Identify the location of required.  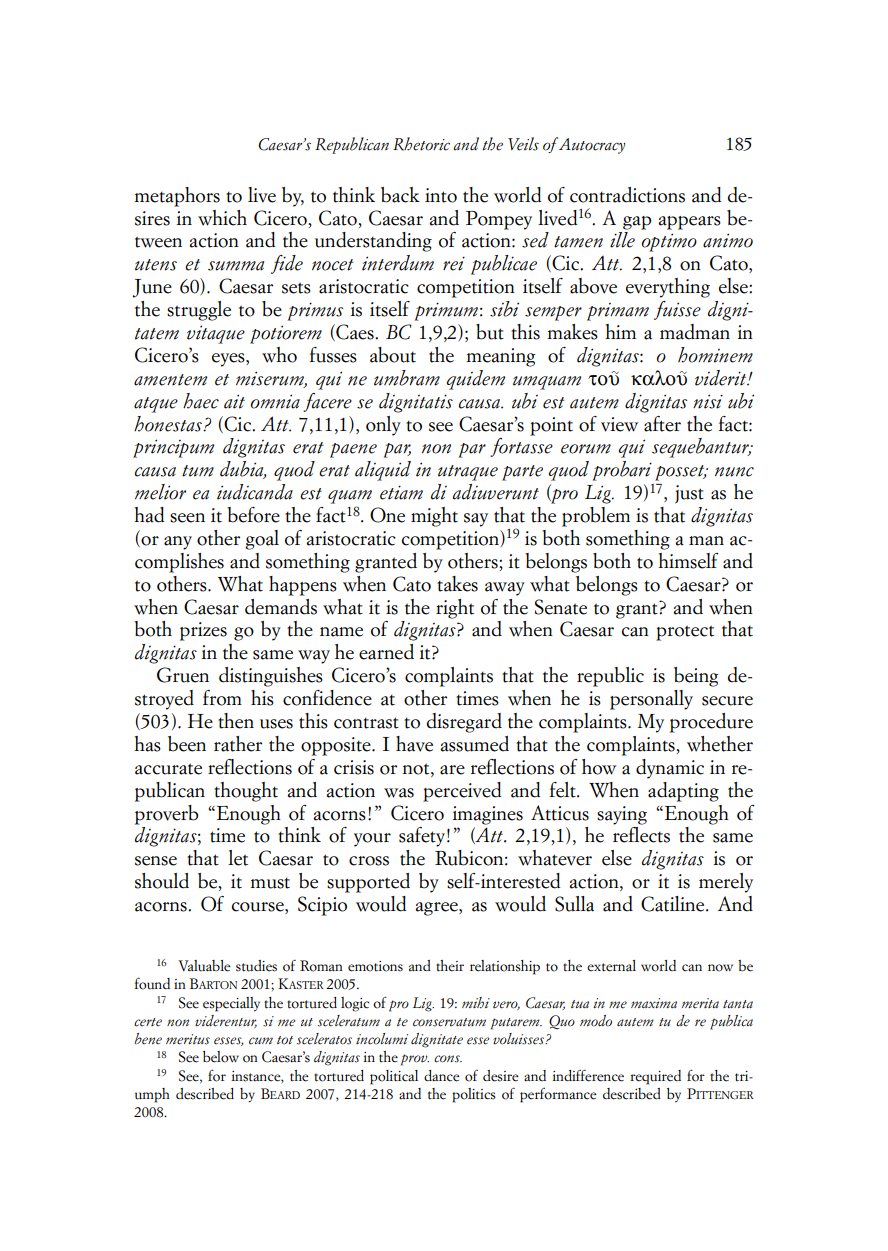
(655, 1077).
